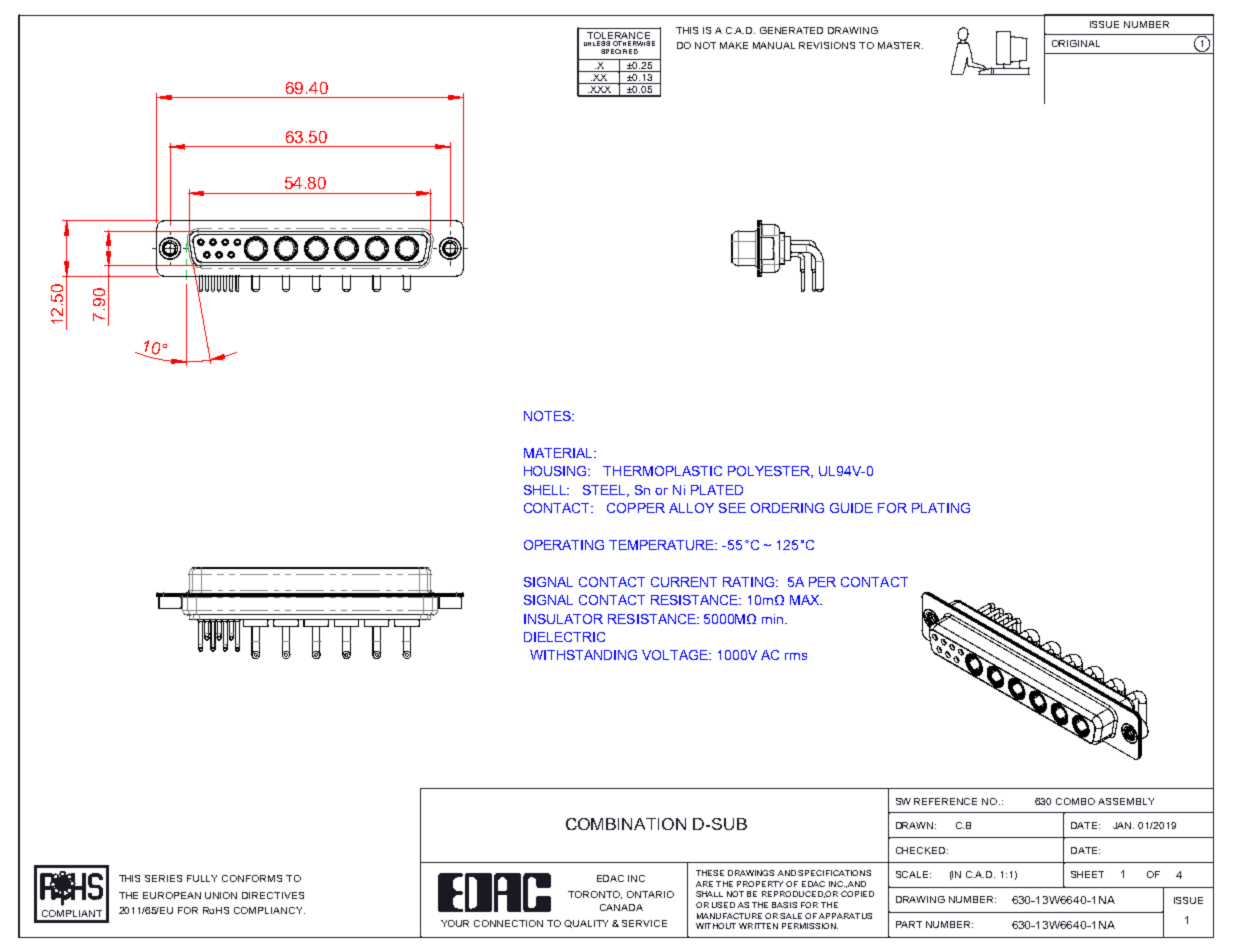  I want to click on PLATING, so click(941, 508).
